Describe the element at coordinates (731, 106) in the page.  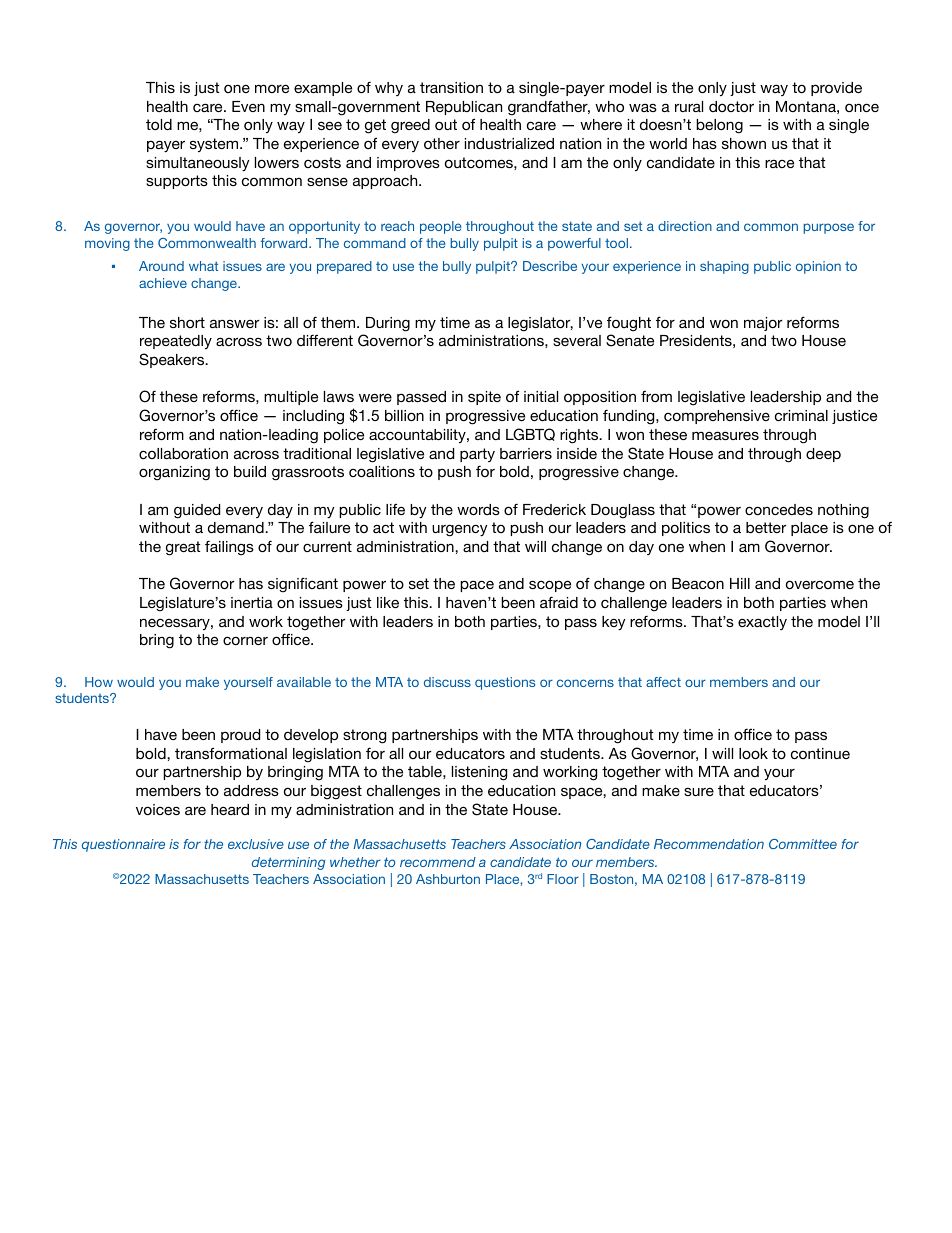
I see `doctor` at that location.
